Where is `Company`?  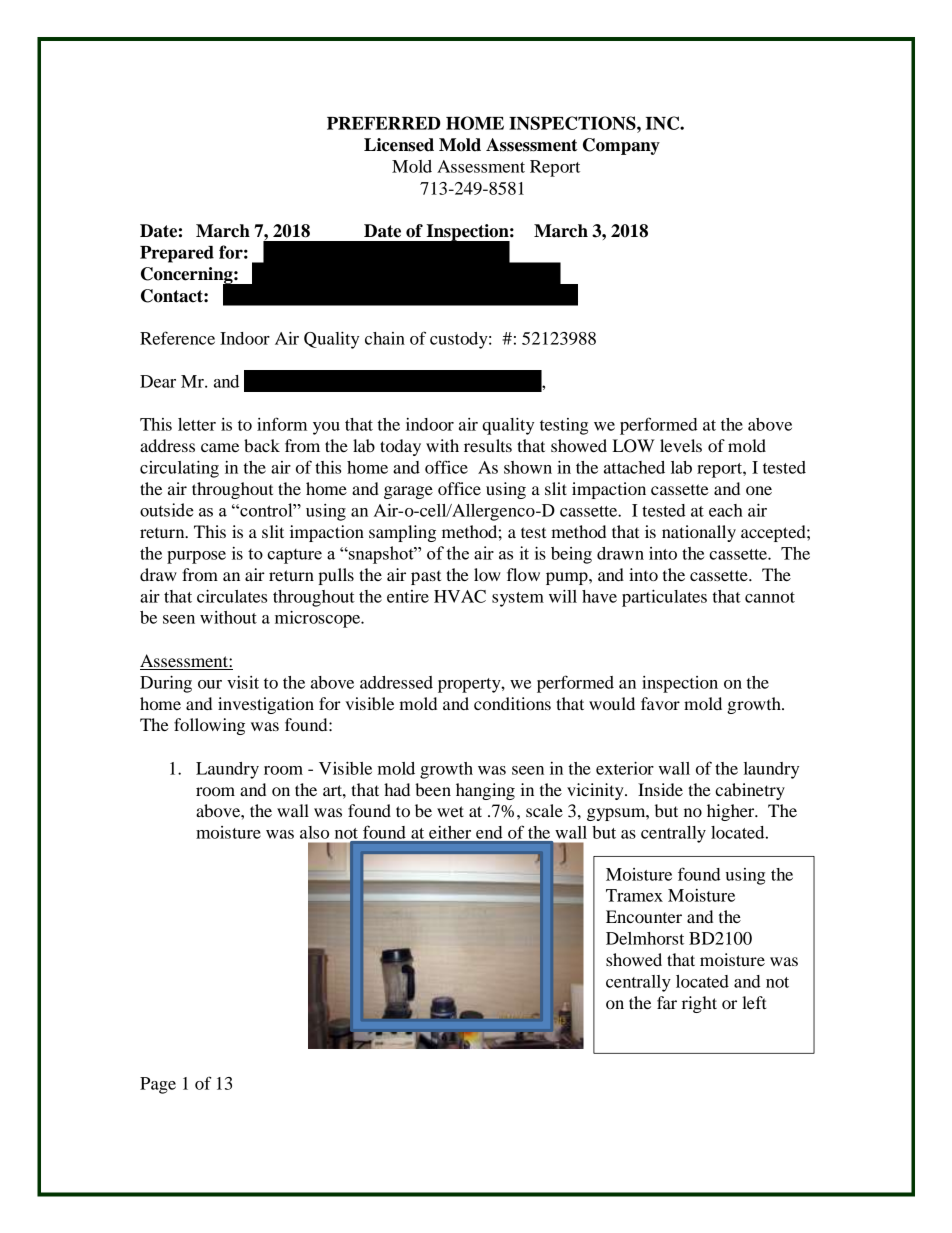
Company is located at coordinates (621, 146).
